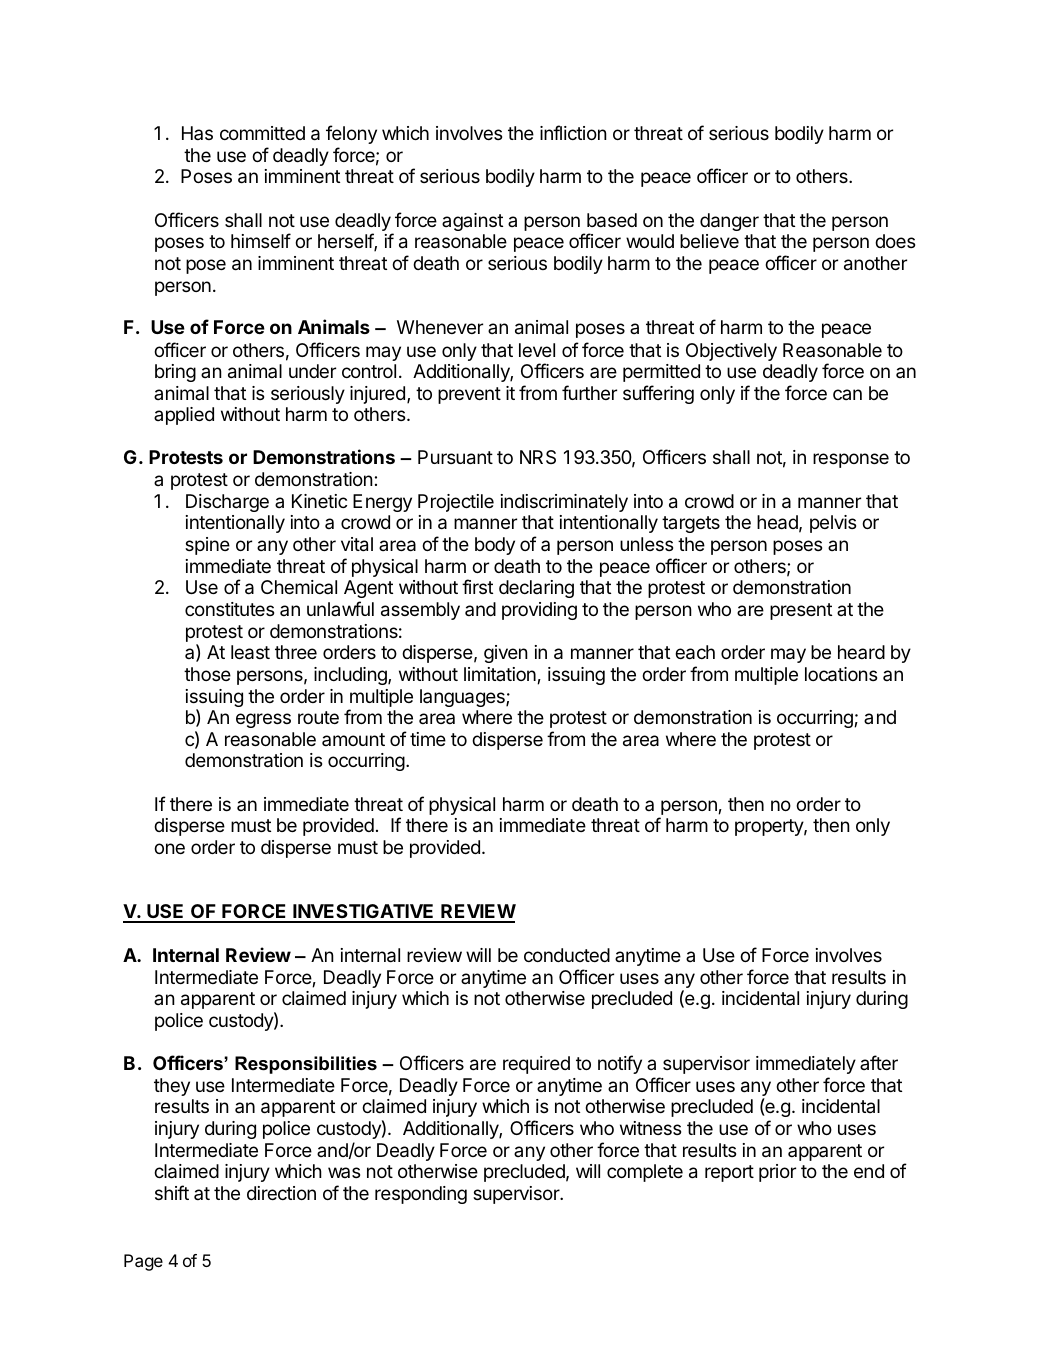 The image size is (1046, 1354). Describe the element at coordinates (567, 955) in the document. I see `conducted` at that location.
